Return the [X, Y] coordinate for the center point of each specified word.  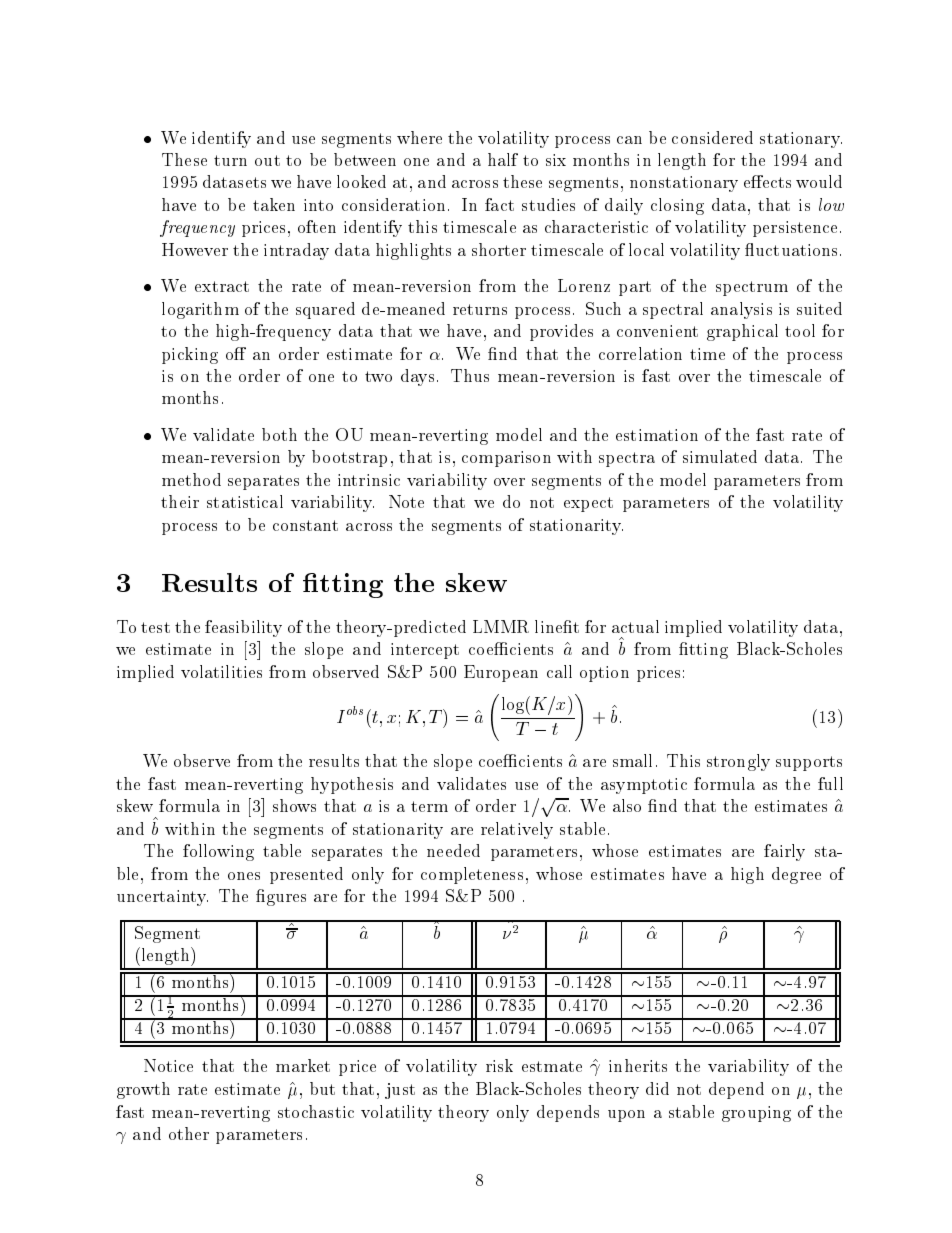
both [279, 434]
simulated [720, 456]
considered [712, 137]
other [189, 1133]
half [503, 159]
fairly [784, 852]
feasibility [243, 628]
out [267, 160]
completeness [472, 875]
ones [244, 876]
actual [635, 626]
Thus [470, 375]
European [501, 673]
